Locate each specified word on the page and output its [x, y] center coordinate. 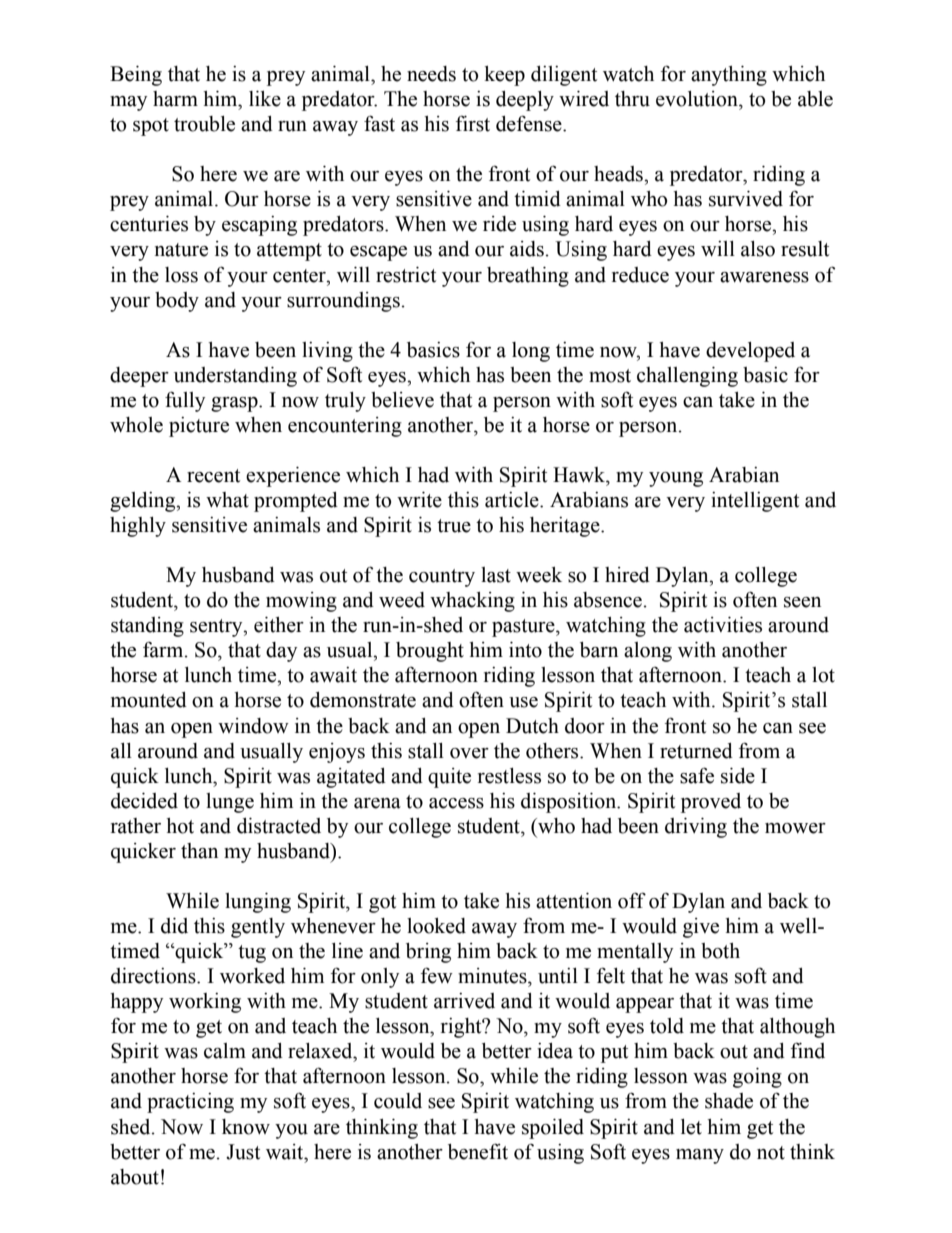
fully [185, 401]
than [199, 851]
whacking [472, 602]
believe [402, 400]
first [473, 123]
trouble [204, 124]
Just [243, 1152]
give [701, 928]
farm [164, 650]
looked [436, 926]
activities [723, 625]
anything [729, 76]
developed [750, 352]
